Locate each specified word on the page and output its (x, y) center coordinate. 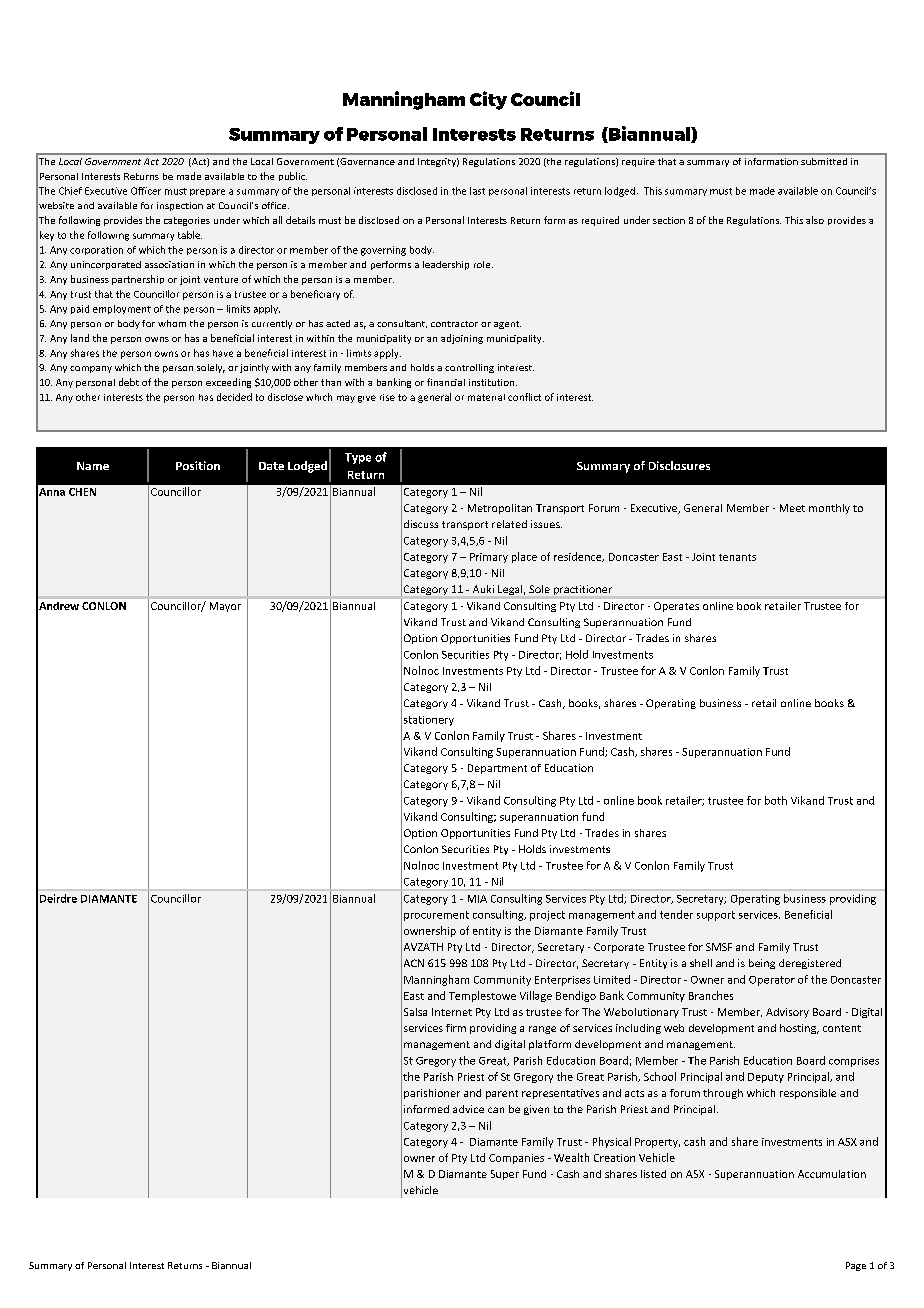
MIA (477, 899)
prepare (207, 192)
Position (198, 465)
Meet (792, 508)
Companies (516, 1159)
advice (468, 1109)
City (488, 100)
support (716, 916)
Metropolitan (500, 509)
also (815, 220)
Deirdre (58, 898)
